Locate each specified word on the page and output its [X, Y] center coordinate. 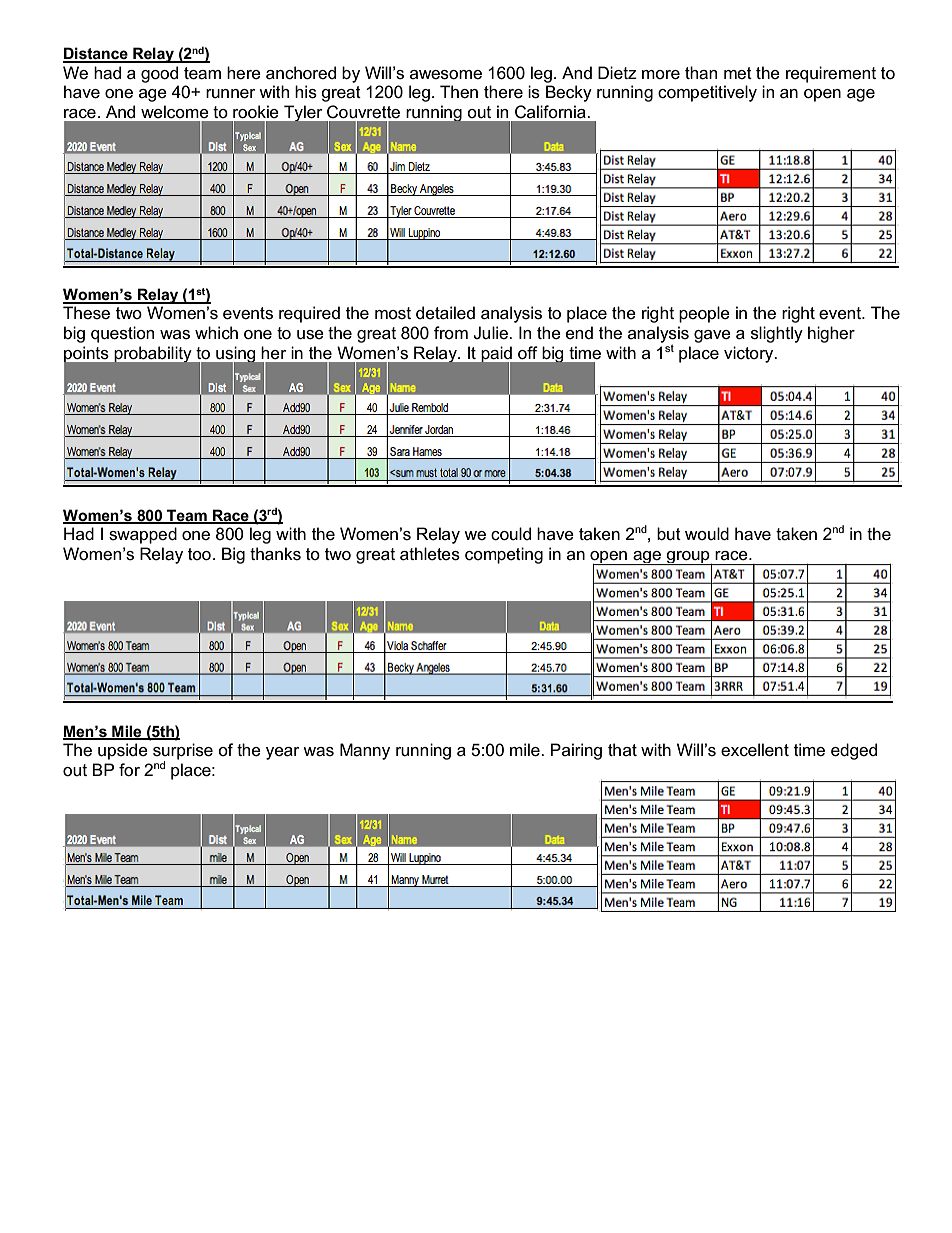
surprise [183, 752]
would [707, 533]
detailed [445, 313]
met [738, 73]
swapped [143, 535]
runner [231, 94]
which [216, 332]
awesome [446, 75]
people [704, 314]
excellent [755, 750]
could [511, 534]
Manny [365, 751]
